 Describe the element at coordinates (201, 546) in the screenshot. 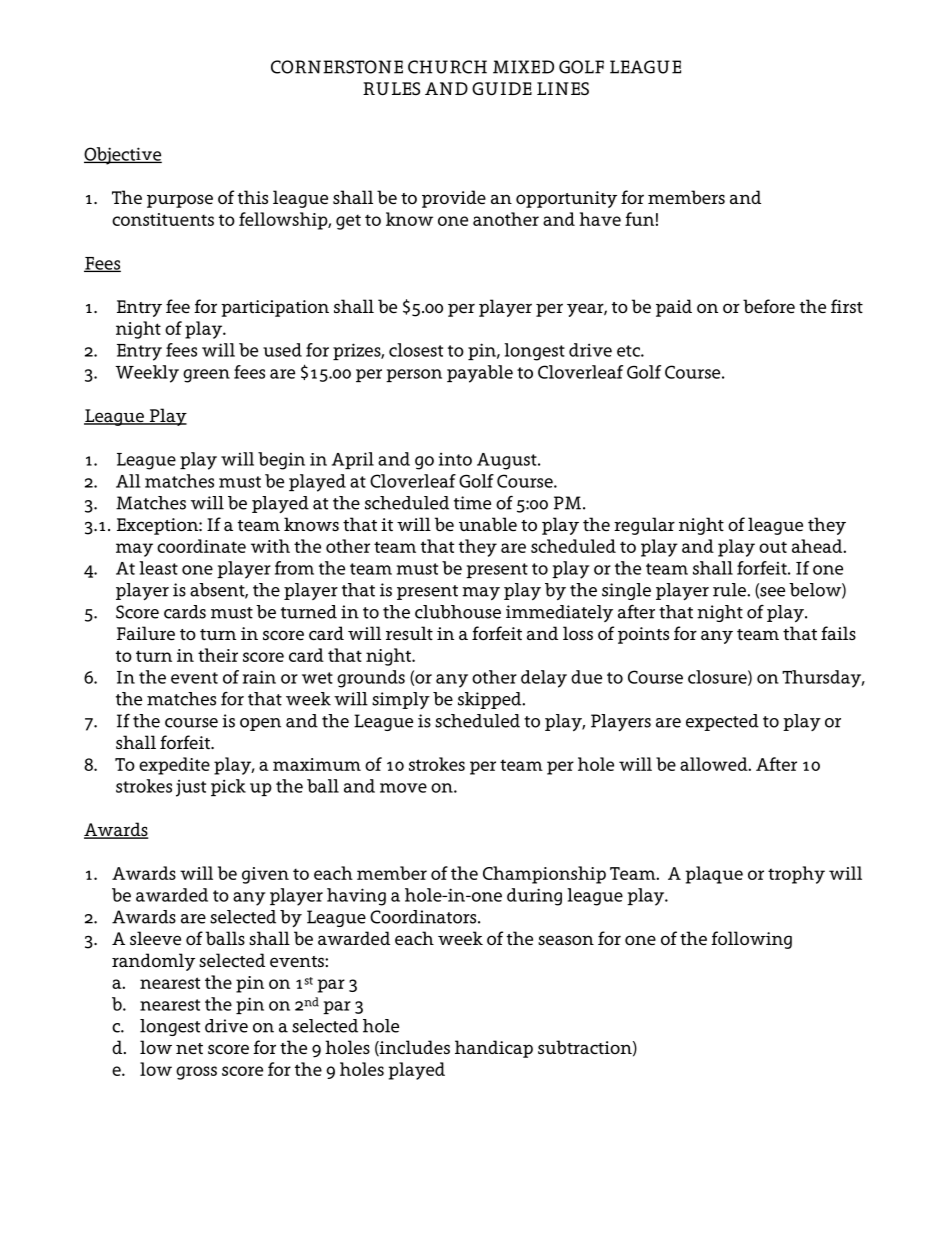

I see `coordinate` at that location.
